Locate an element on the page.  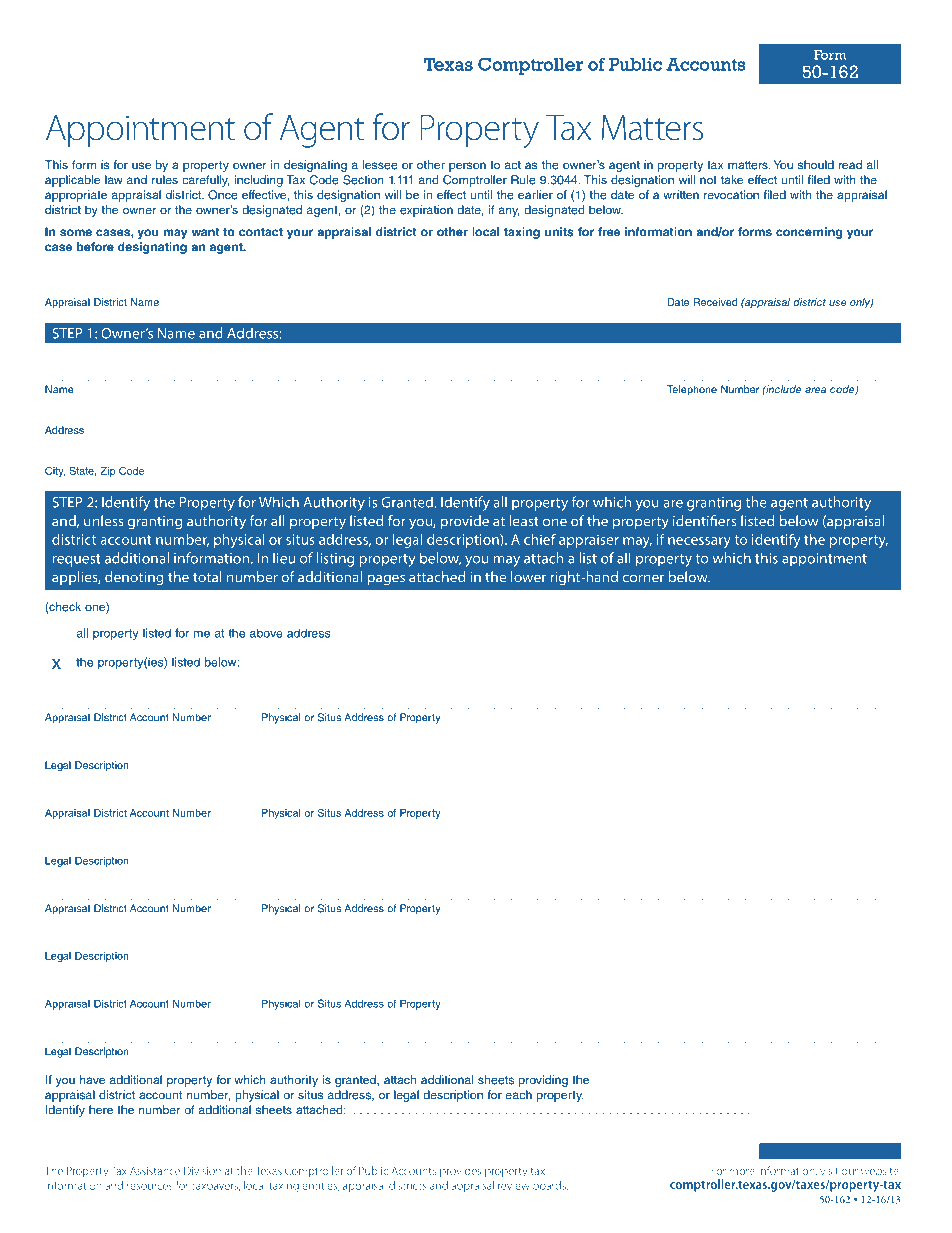
have is located at coordinates (92, 1080).
